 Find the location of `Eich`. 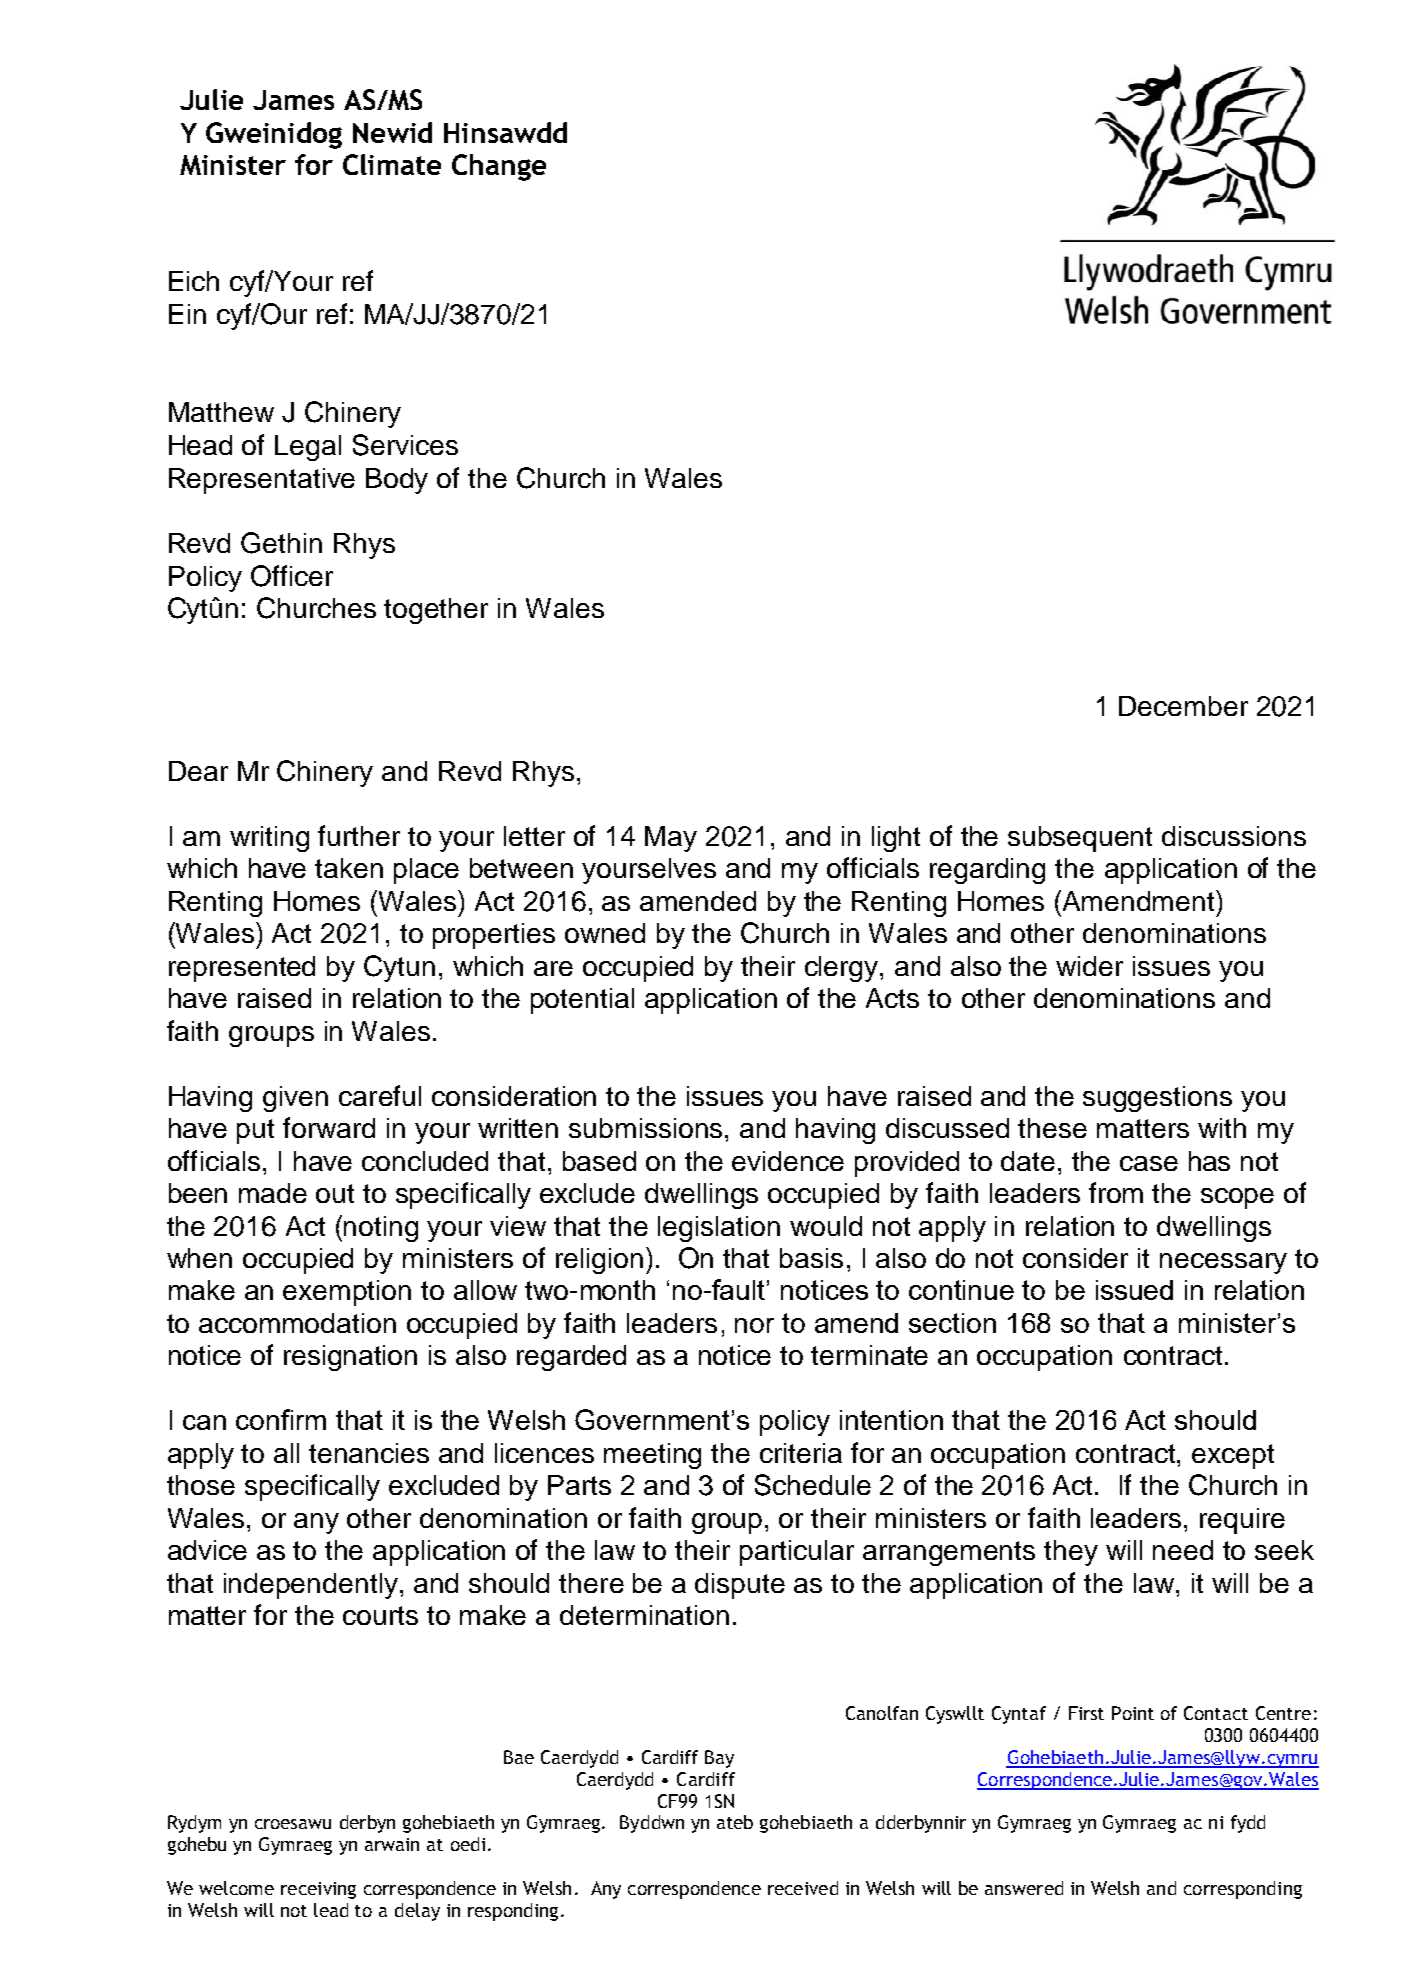

Eich is located at coordinates (194, 281).
